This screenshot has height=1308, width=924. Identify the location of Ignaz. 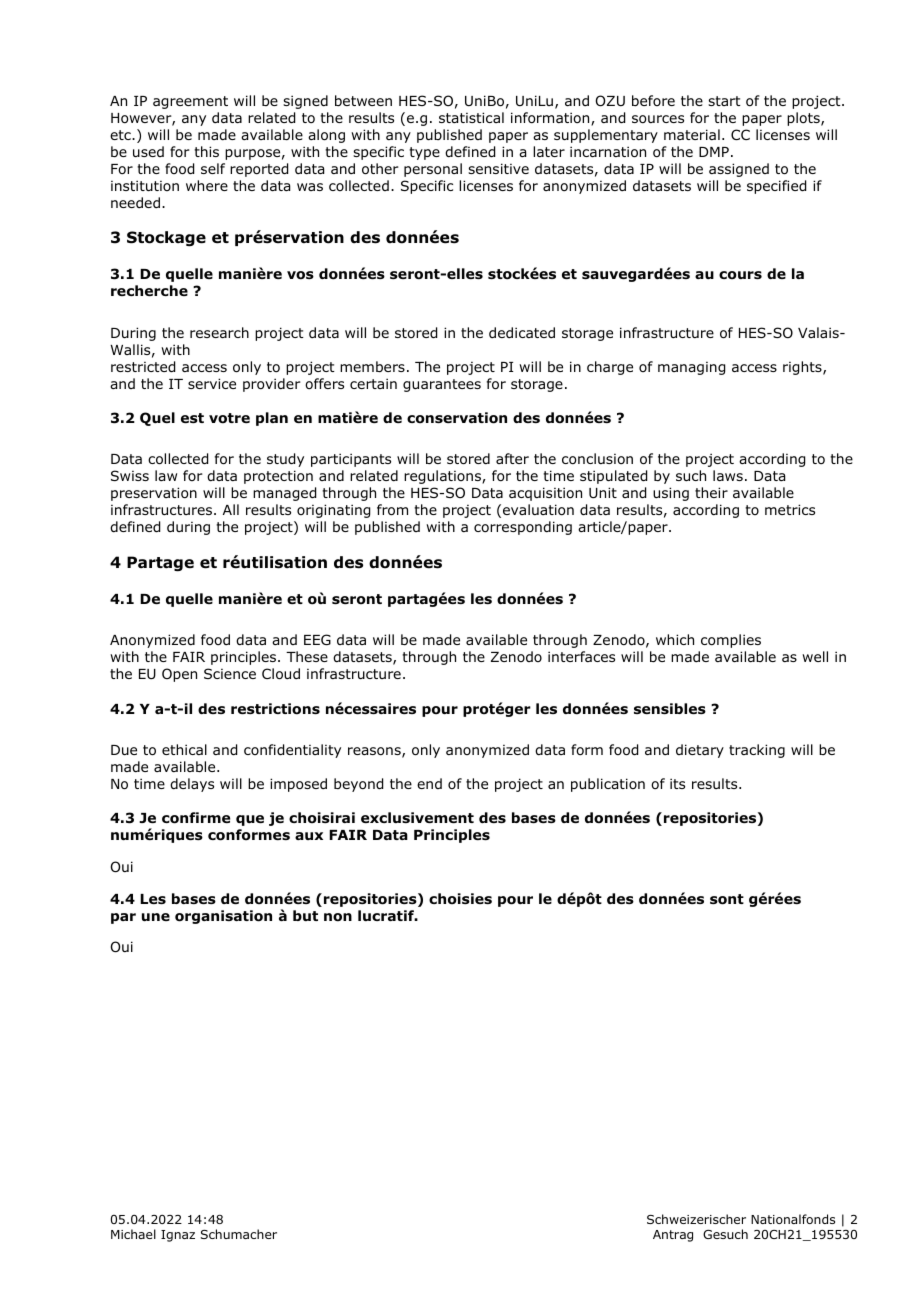
(178, 1236).
